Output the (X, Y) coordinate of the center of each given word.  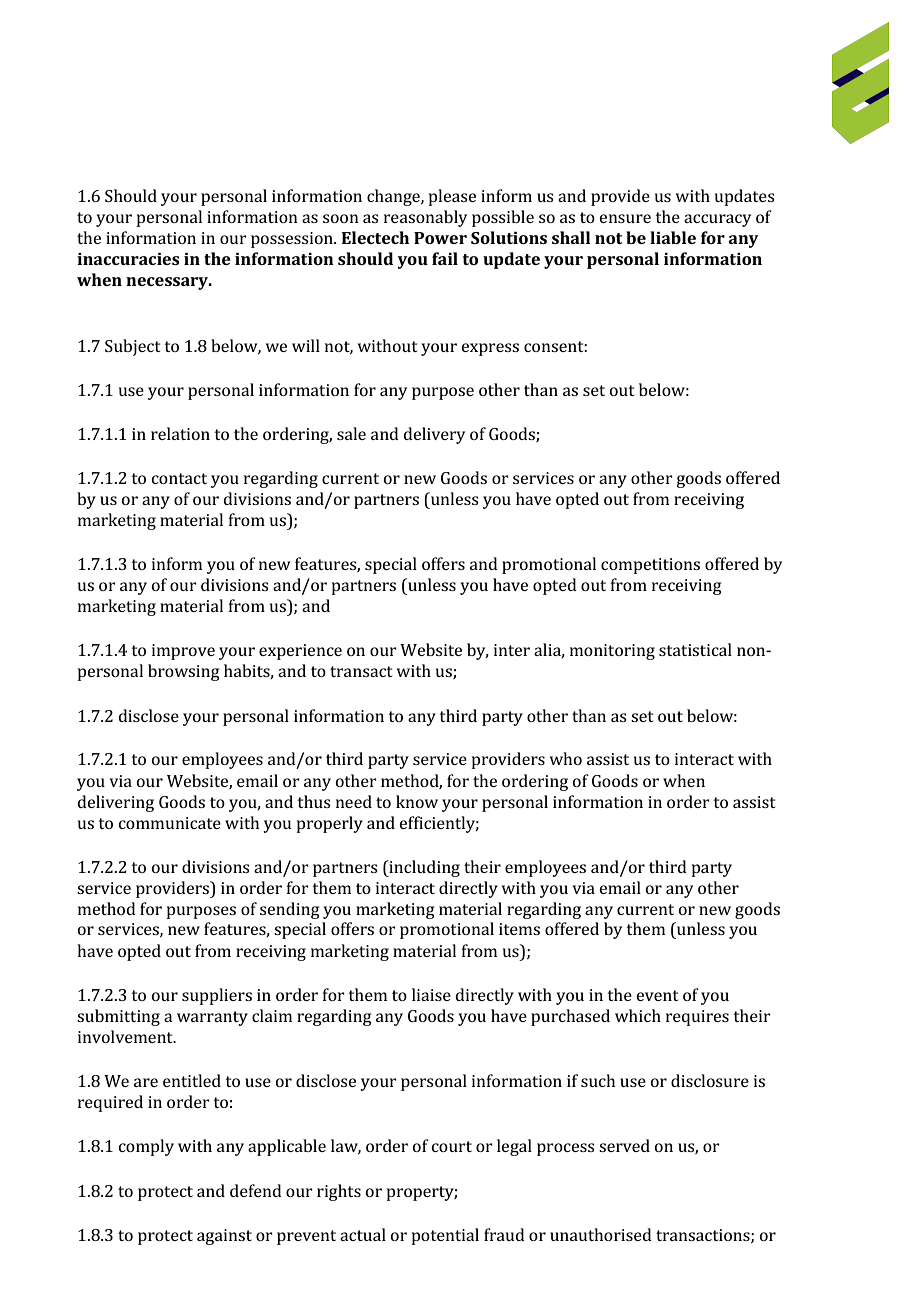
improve (183, 652)
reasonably (425, 218)
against (224, 1237)
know (417, 801)
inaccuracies (128, 259)
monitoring (612, 652)
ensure (625, 218)
